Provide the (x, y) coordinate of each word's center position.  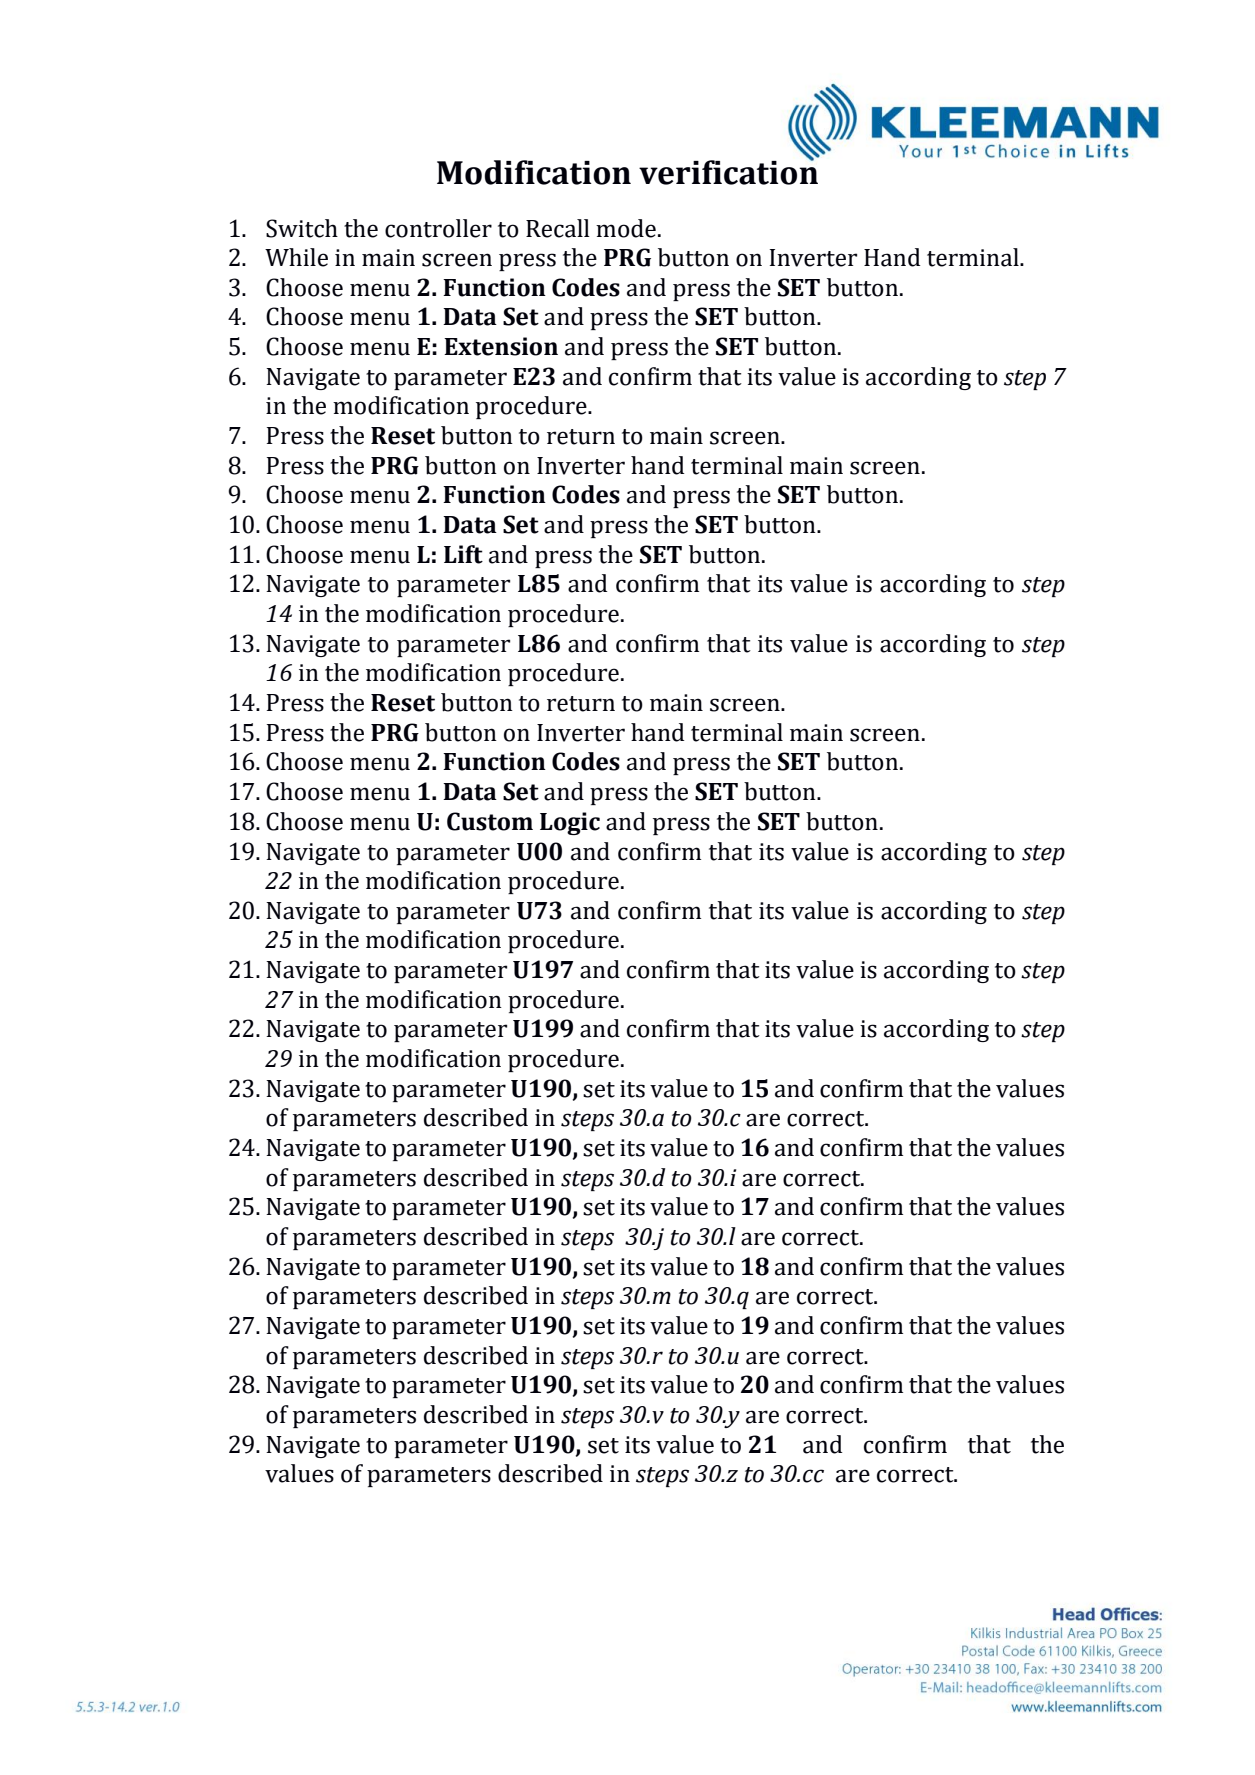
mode (626, 228)
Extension (501, 346)
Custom (490, 821)
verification (728, 171)
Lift (463, 554)
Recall (558, 228)
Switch (302, 228)
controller (438, 228)
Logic (570, 823)
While (296, 257)
